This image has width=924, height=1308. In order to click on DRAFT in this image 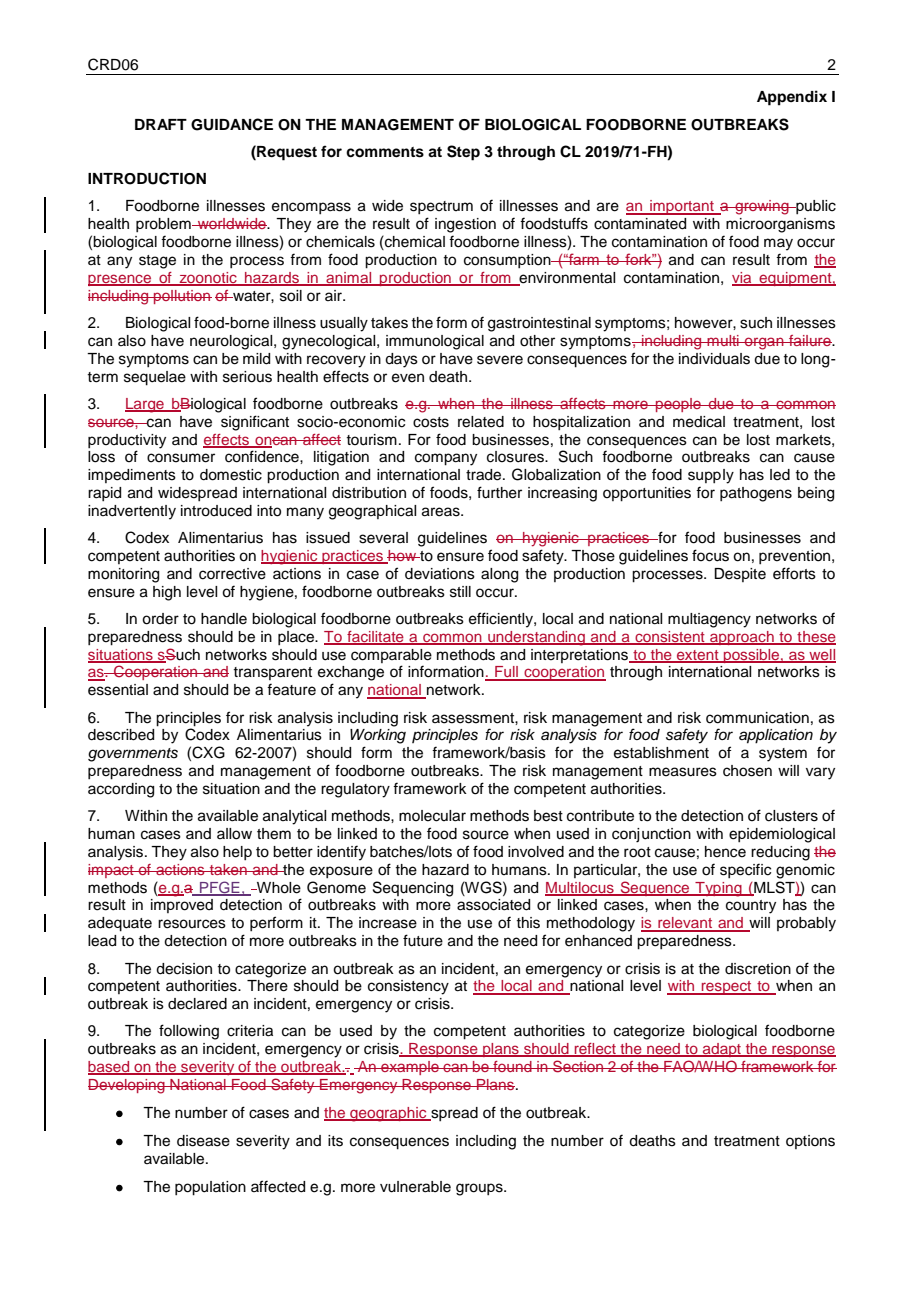, I will do `click(161, 124)`.
